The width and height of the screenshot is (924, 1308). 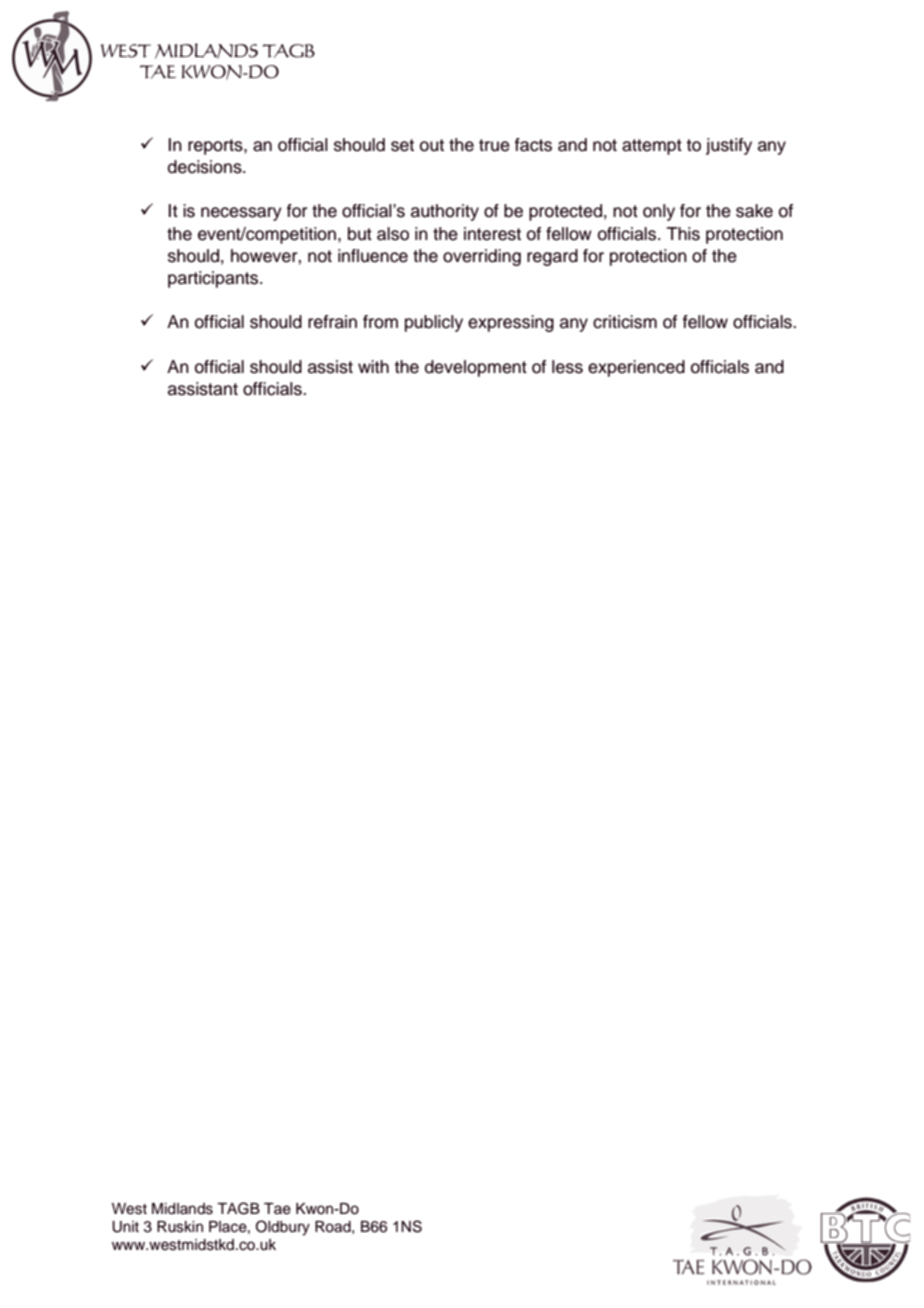 I want to click on attempt, so click(x=652, y=147).
